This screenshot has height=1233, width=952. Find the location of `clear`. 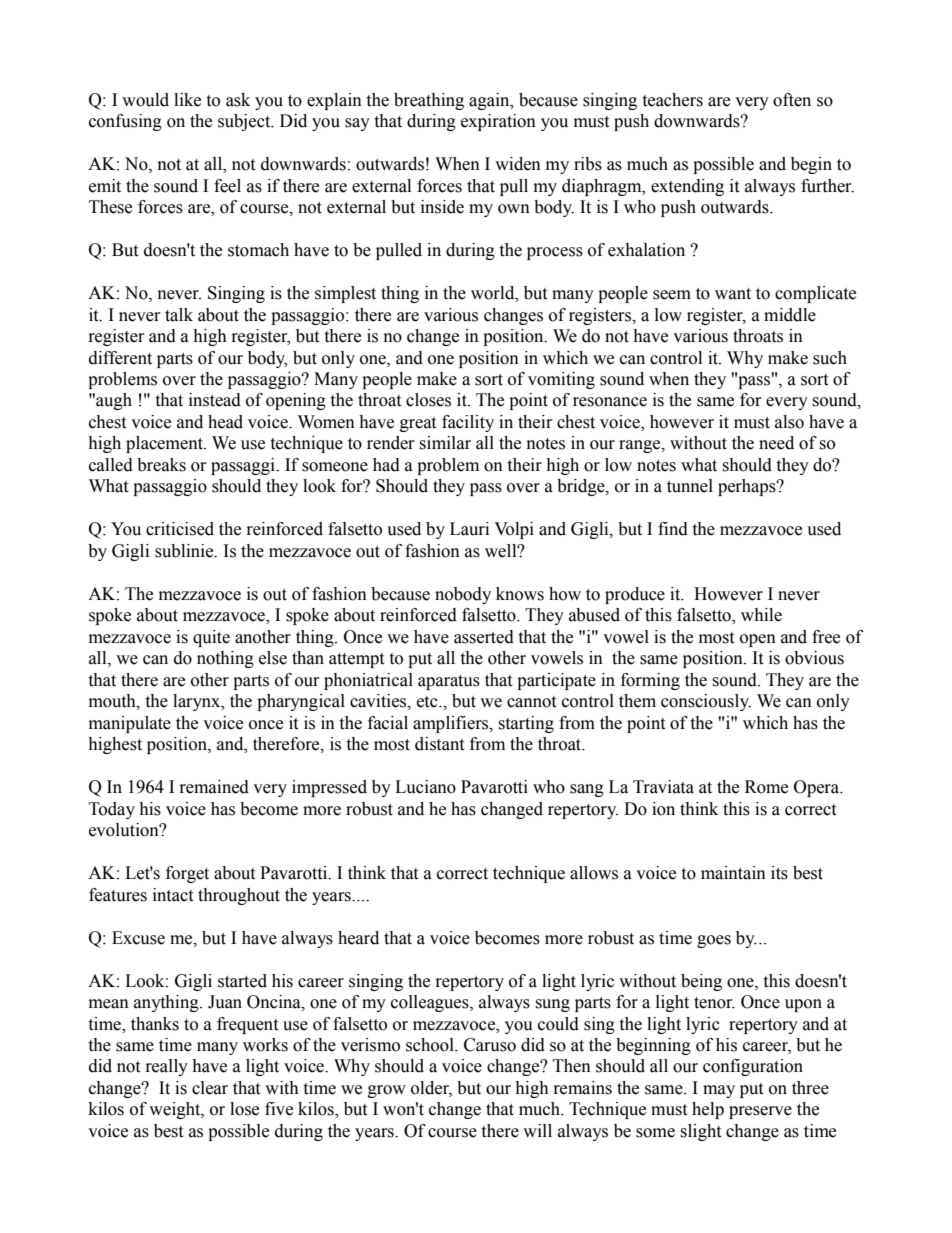

clear is located at coordinates (210, 1088).
